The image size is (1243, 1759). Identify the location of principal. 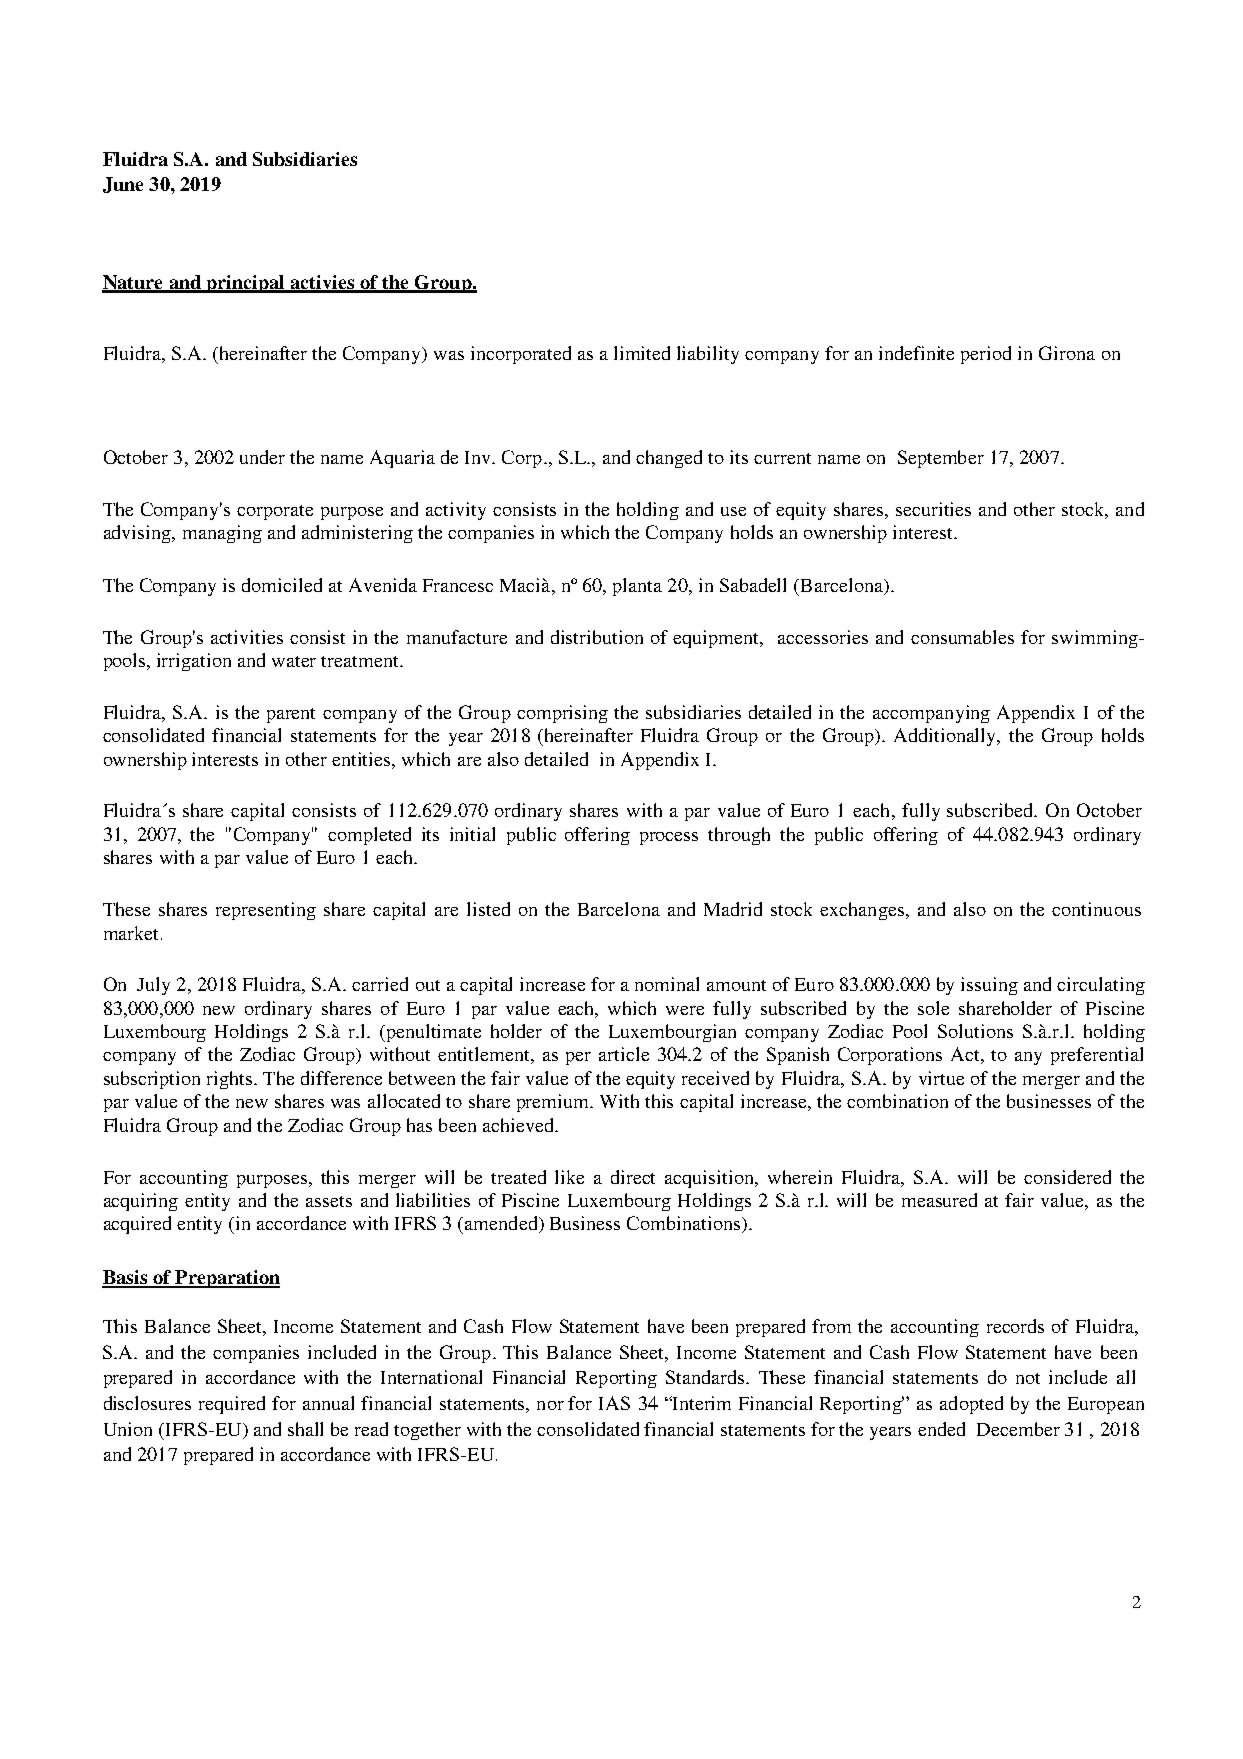
(245, 284).
